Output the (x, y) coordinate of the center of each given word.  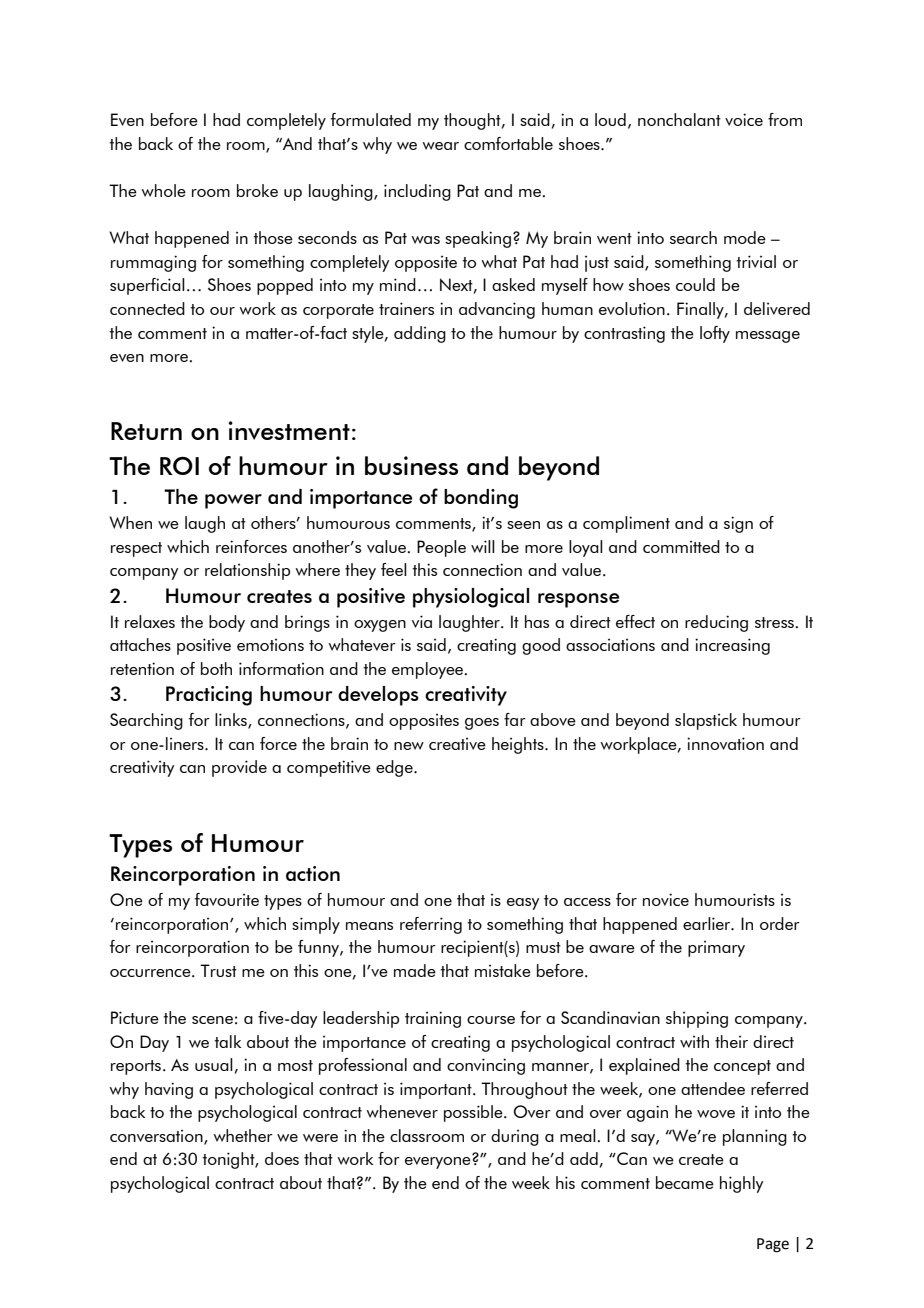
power (233, 501)
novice (666, 899)
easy (523, 904)
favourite (227, 899)
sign (738, 524)
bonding (481, 499)
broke (257, 190)
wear (440, 146)
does (282, 1158)
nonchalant (679, 119)
